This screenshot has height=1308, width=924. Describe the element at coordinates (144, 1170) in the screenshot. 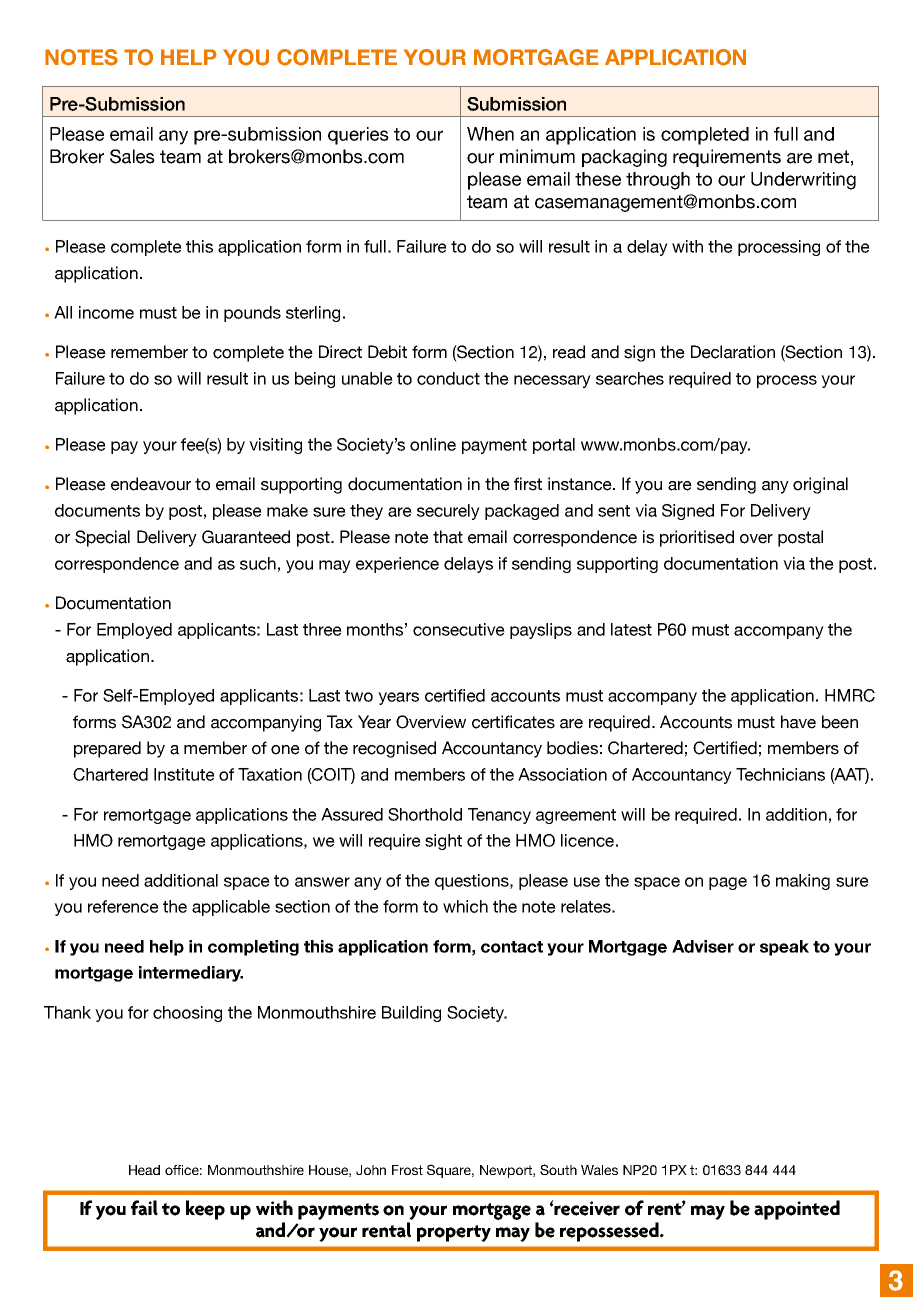

I see `Head` at that location.
